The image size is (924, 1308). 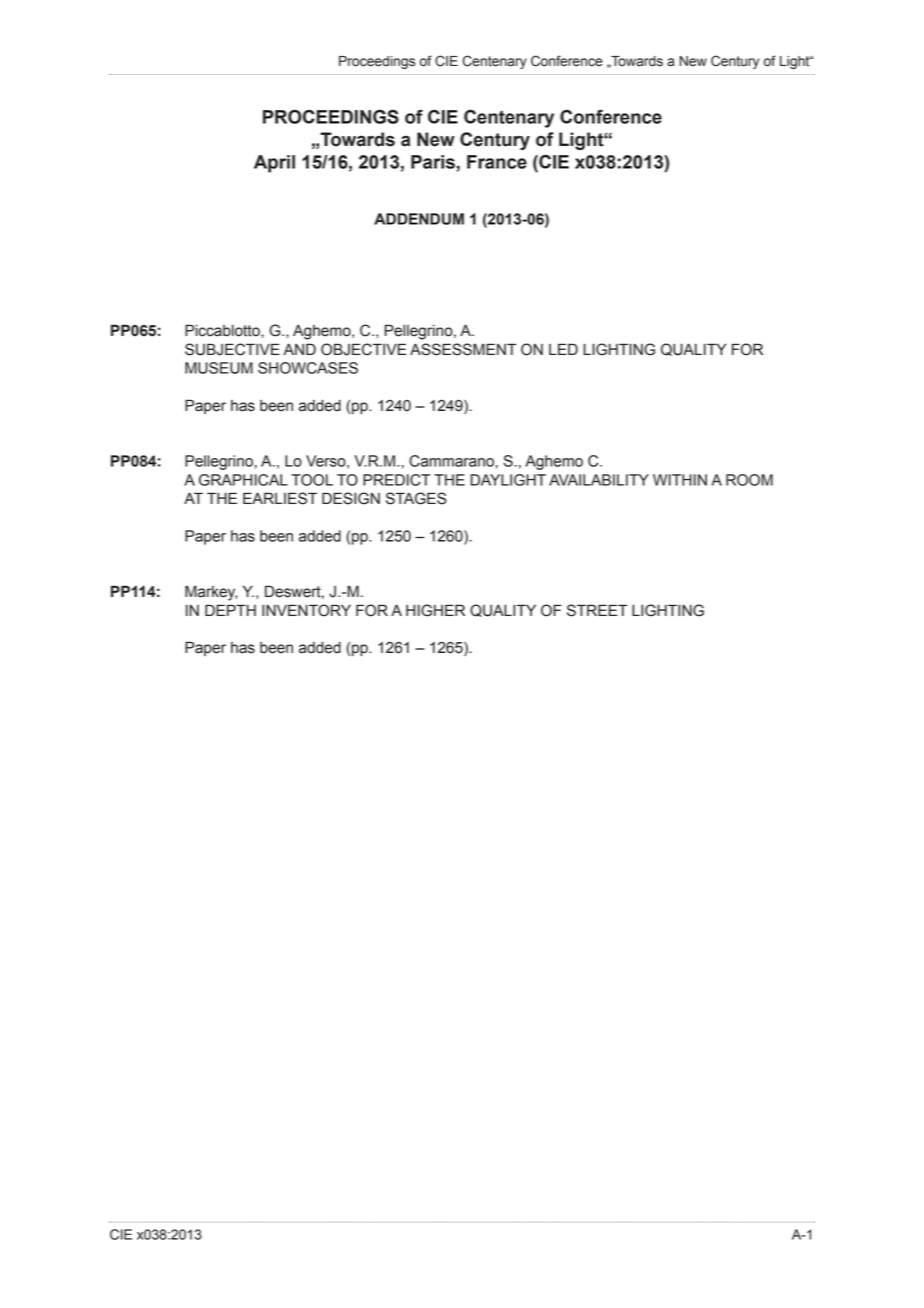 What do you see at coordinates (599, 480) in the page?
I see `AVAILABILITY` at bounding box center [599, 480].
